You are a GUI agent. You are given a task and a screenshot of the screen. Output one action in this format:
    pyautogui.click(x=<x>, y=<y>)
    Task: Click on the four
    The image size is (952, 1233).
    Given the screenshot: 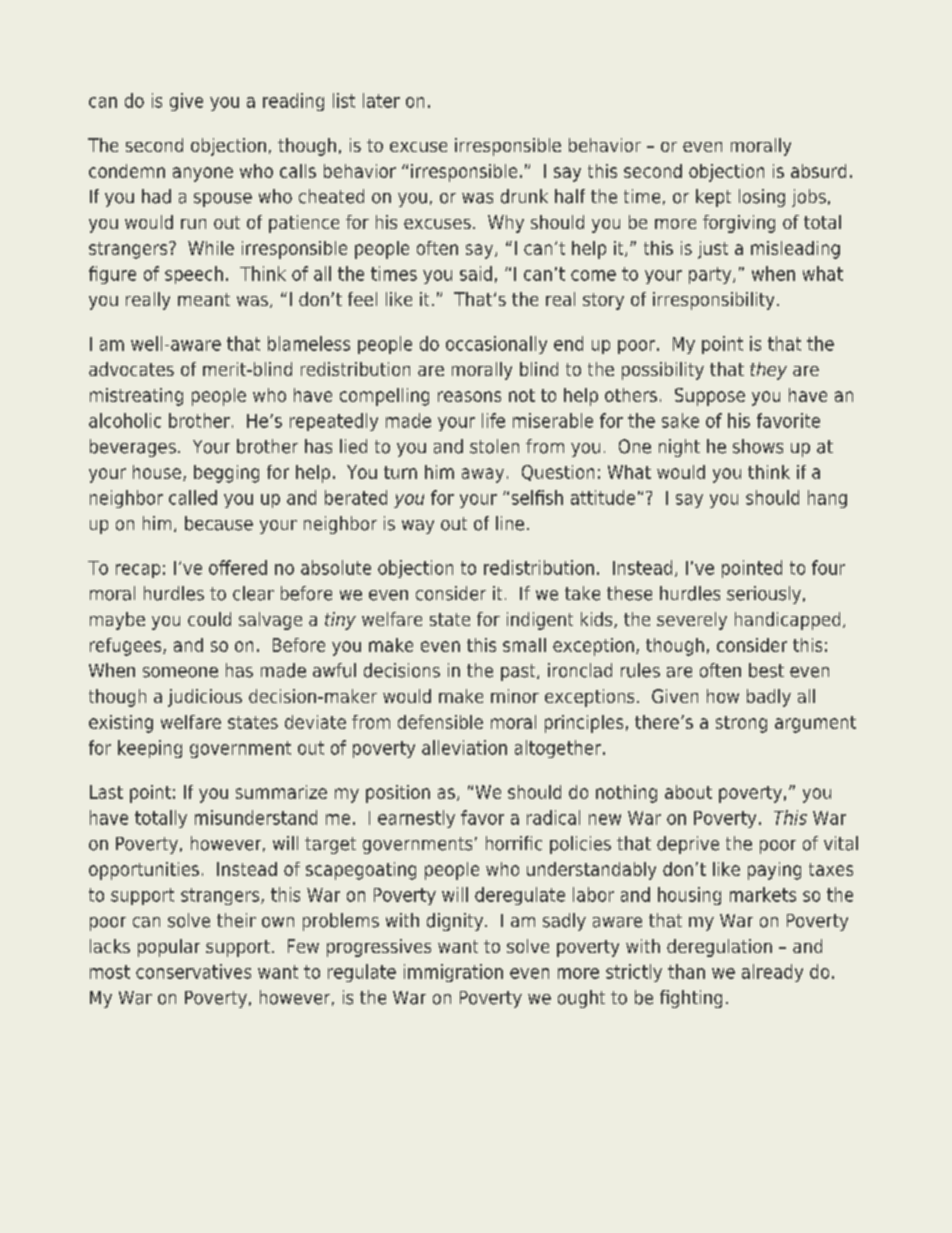 What is the action you would take?
    pyautogui.click(x=828, y=567)
